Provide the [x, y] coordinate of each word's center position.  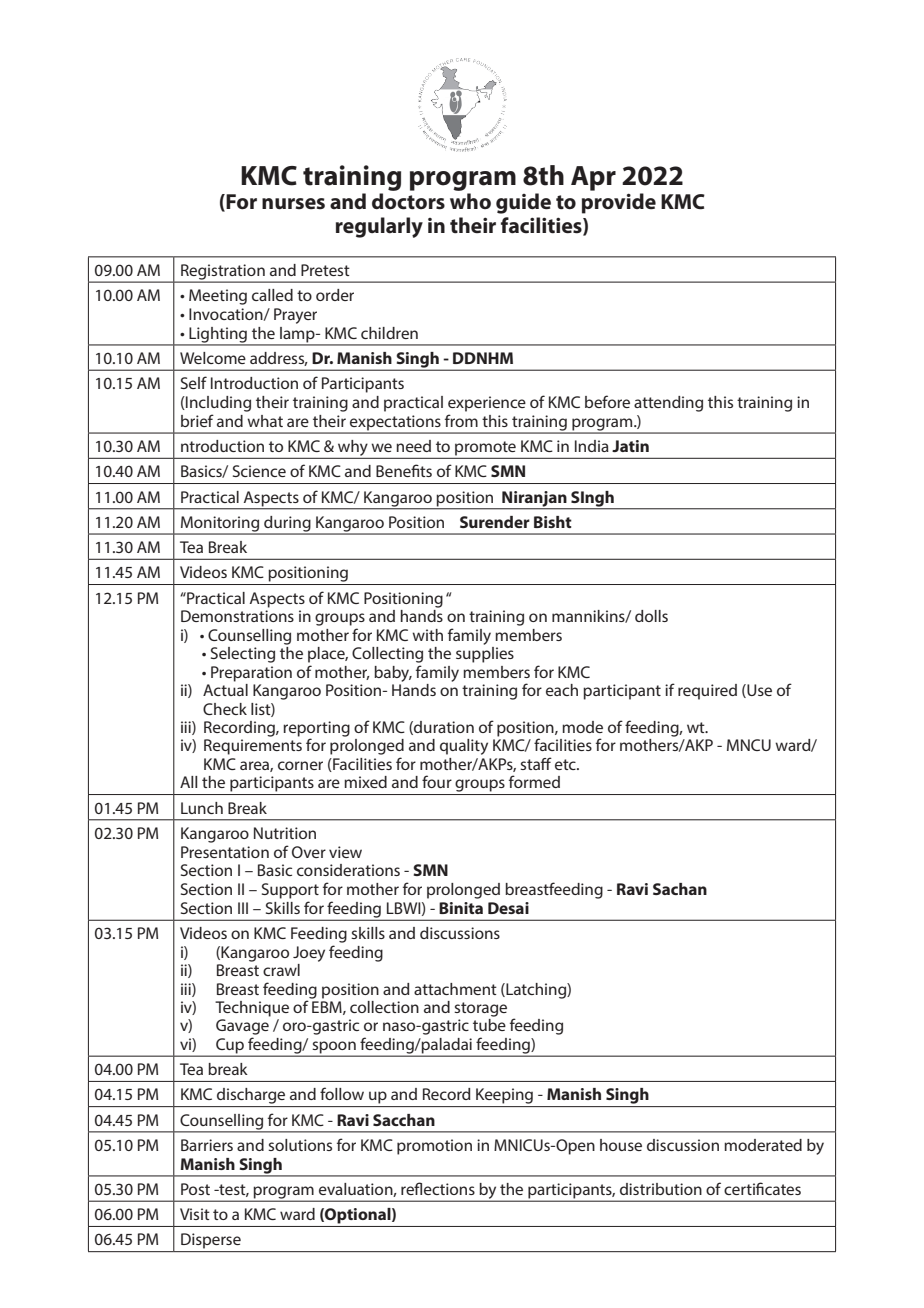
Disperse [211, 1240]
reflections [438, 1188]
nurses [293, 204]
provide [619, 203]
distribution [661, 1189]
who [470, 201]
